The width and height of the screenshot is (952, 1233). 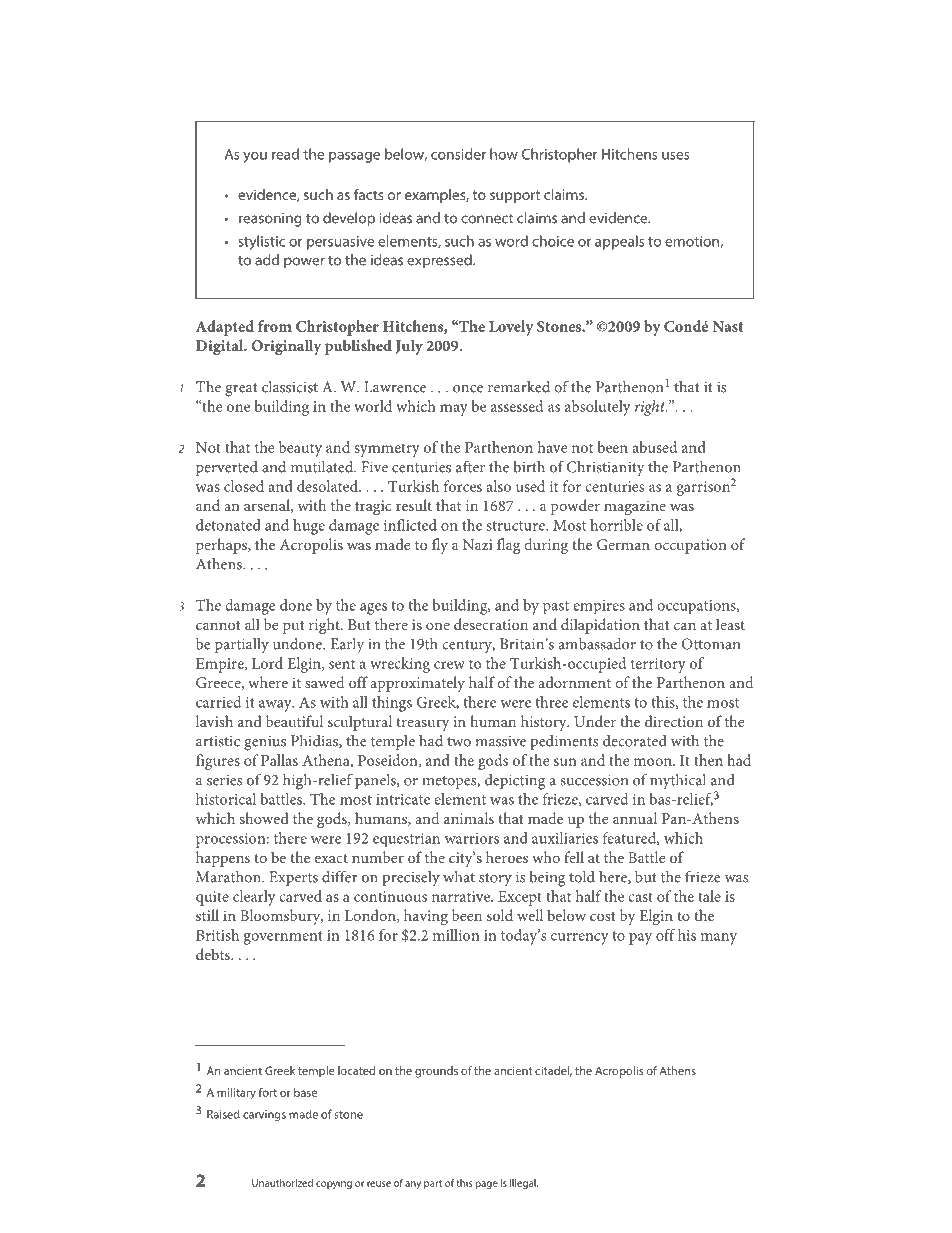 What do you see at coordinates (282, 1183) in the screenshot?
I see `Unauthorized` at bounding box center [282, 1183].
